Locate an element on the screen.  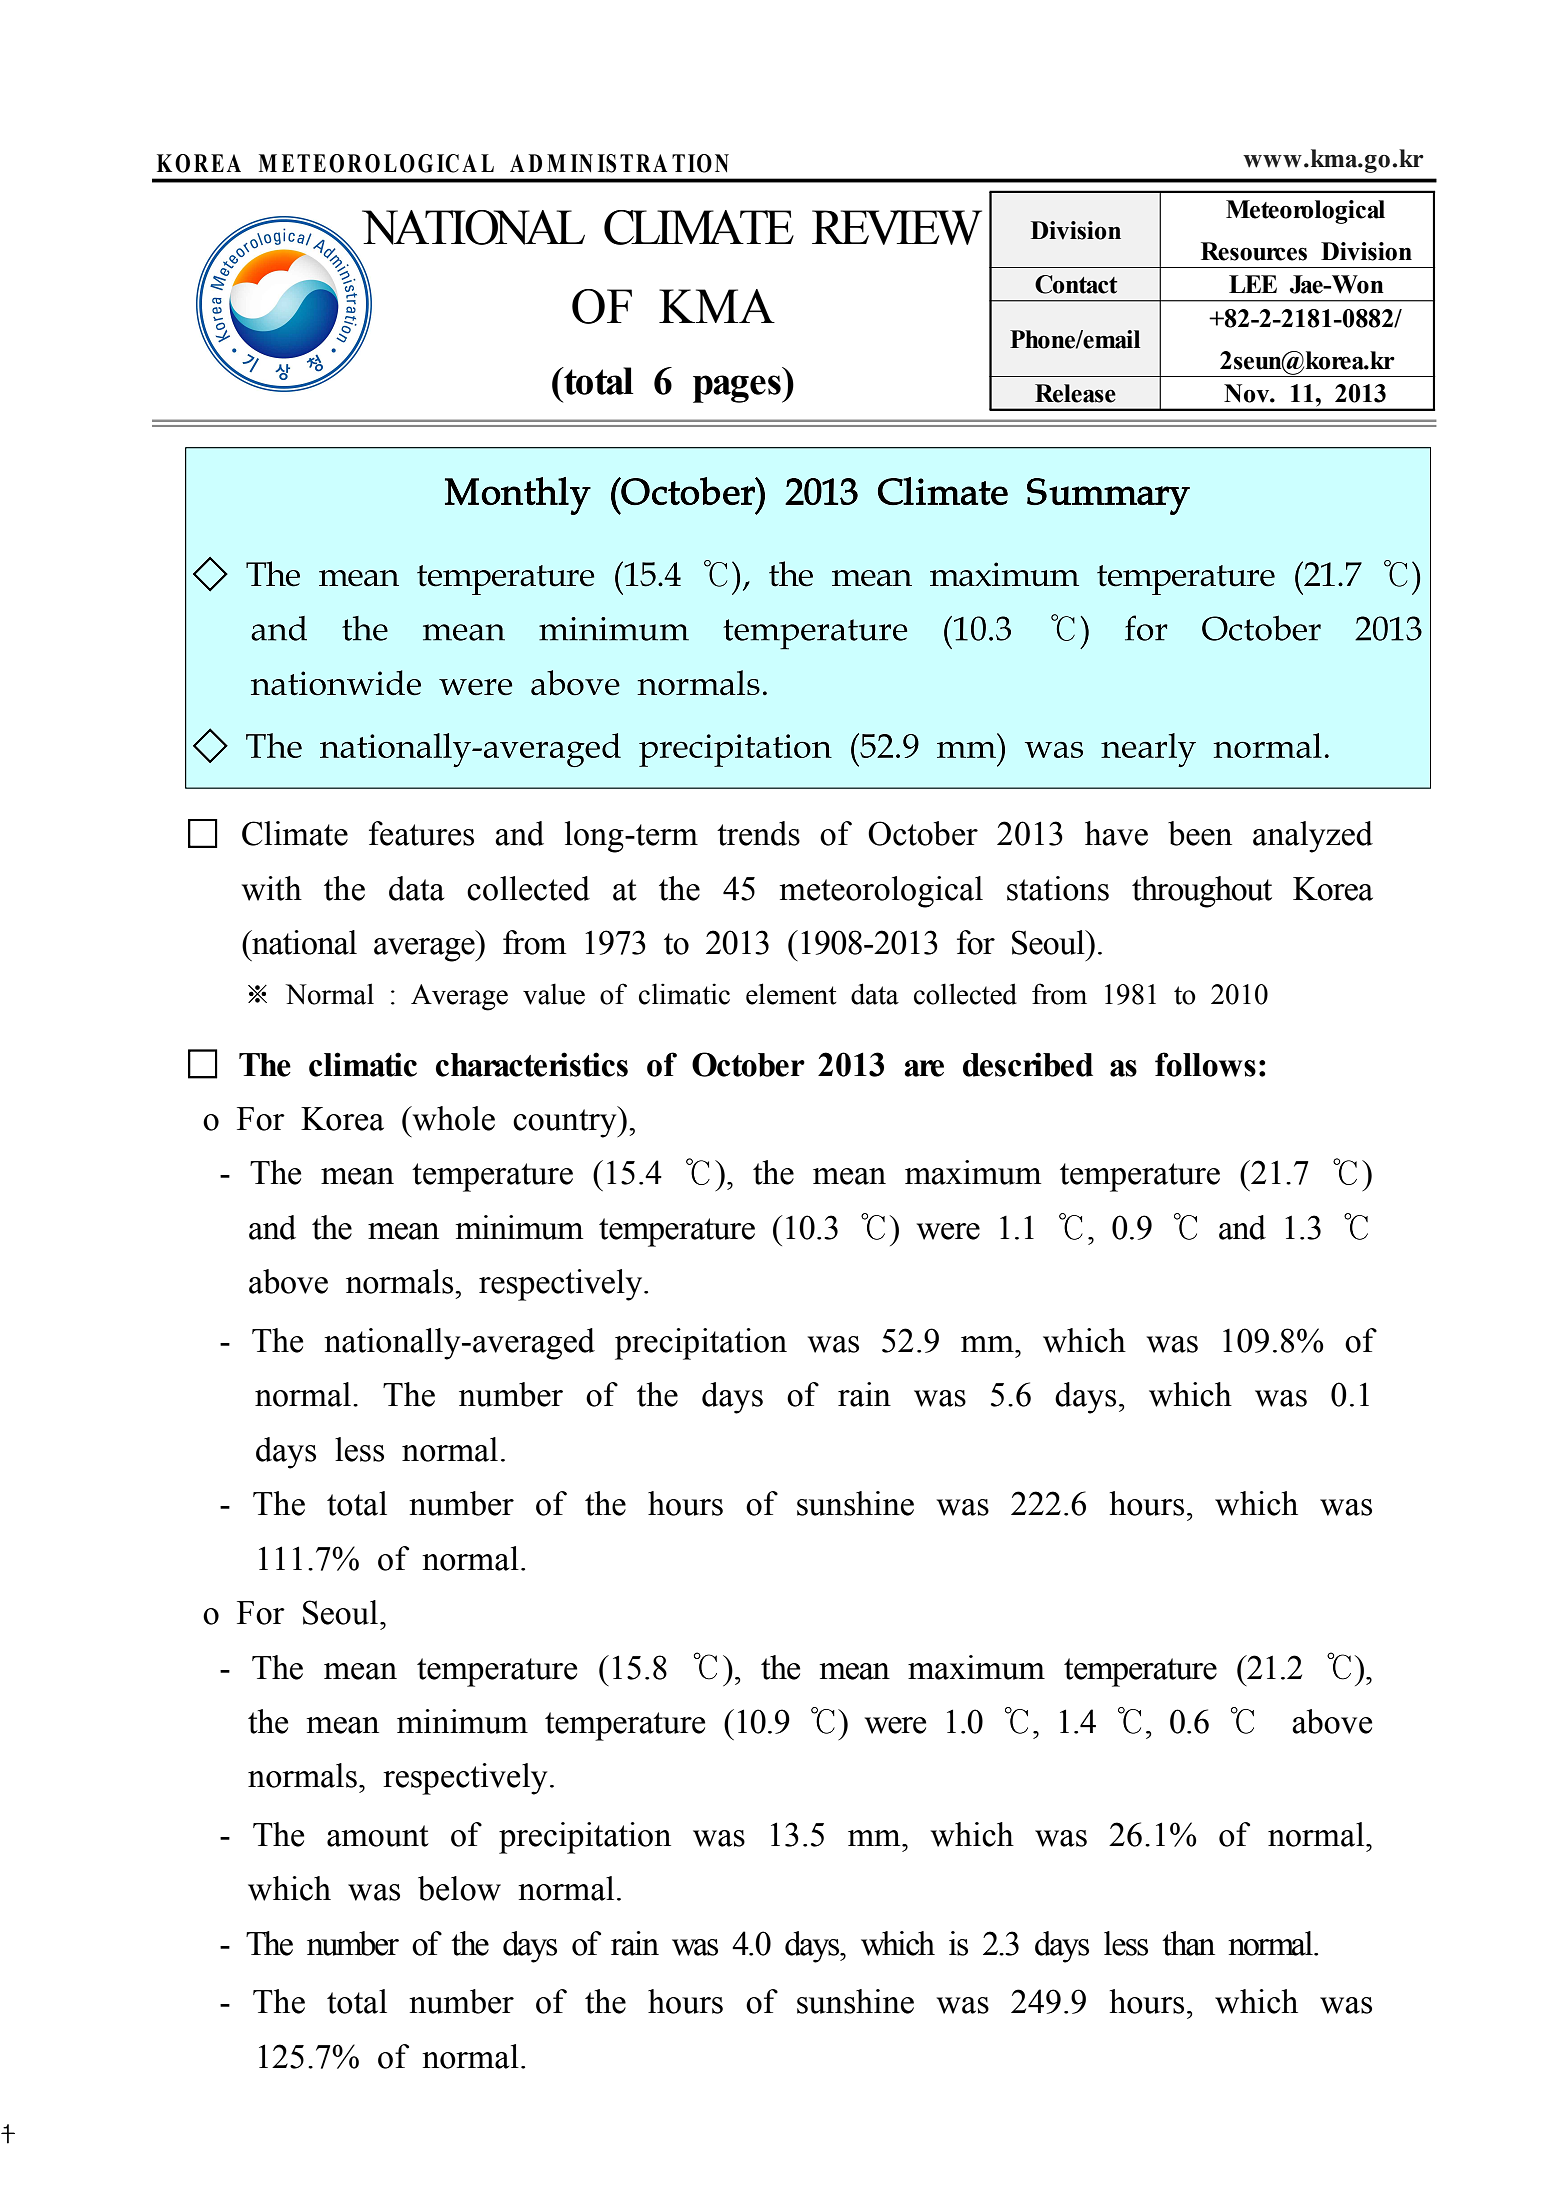
REVIEW is located at coordinates (897, 227).
